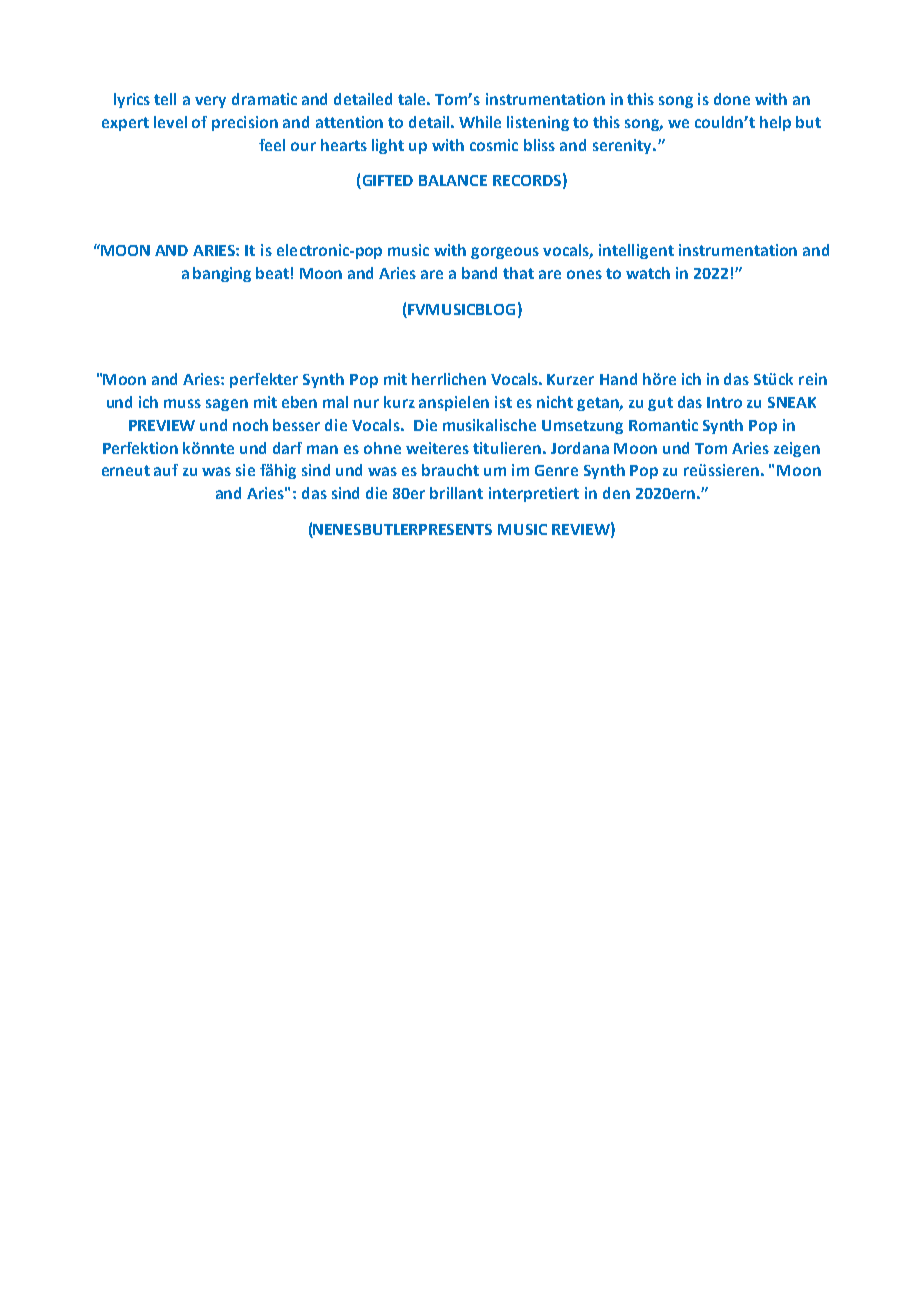  Describe the element at coordinates (618, 379) in the image. I see `Hand` at that location.
